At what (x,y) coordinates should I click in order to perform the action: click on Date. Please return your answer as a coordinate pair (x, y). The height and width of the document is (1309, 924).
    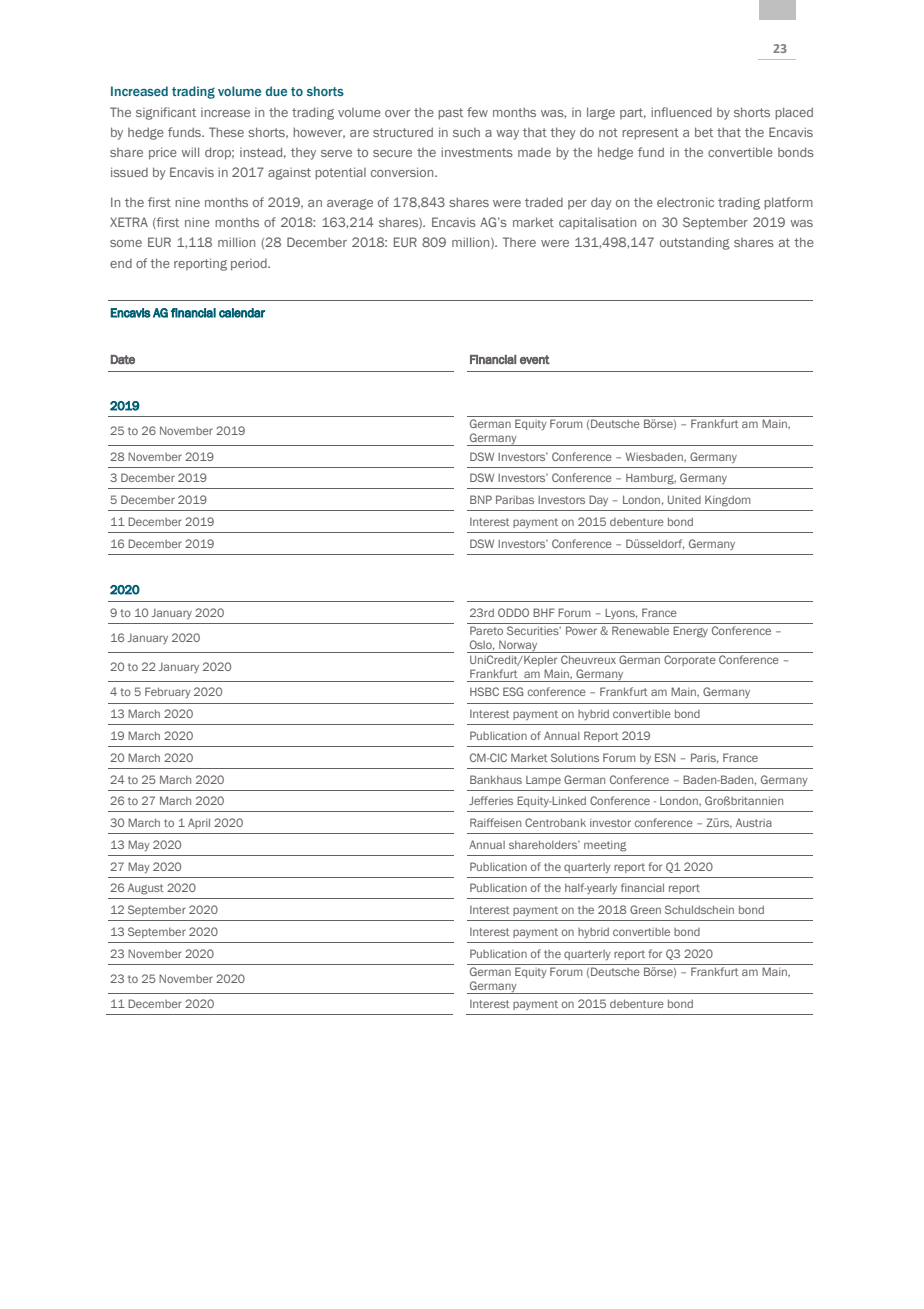
    Looking at the image, I should click on (123, 359).
